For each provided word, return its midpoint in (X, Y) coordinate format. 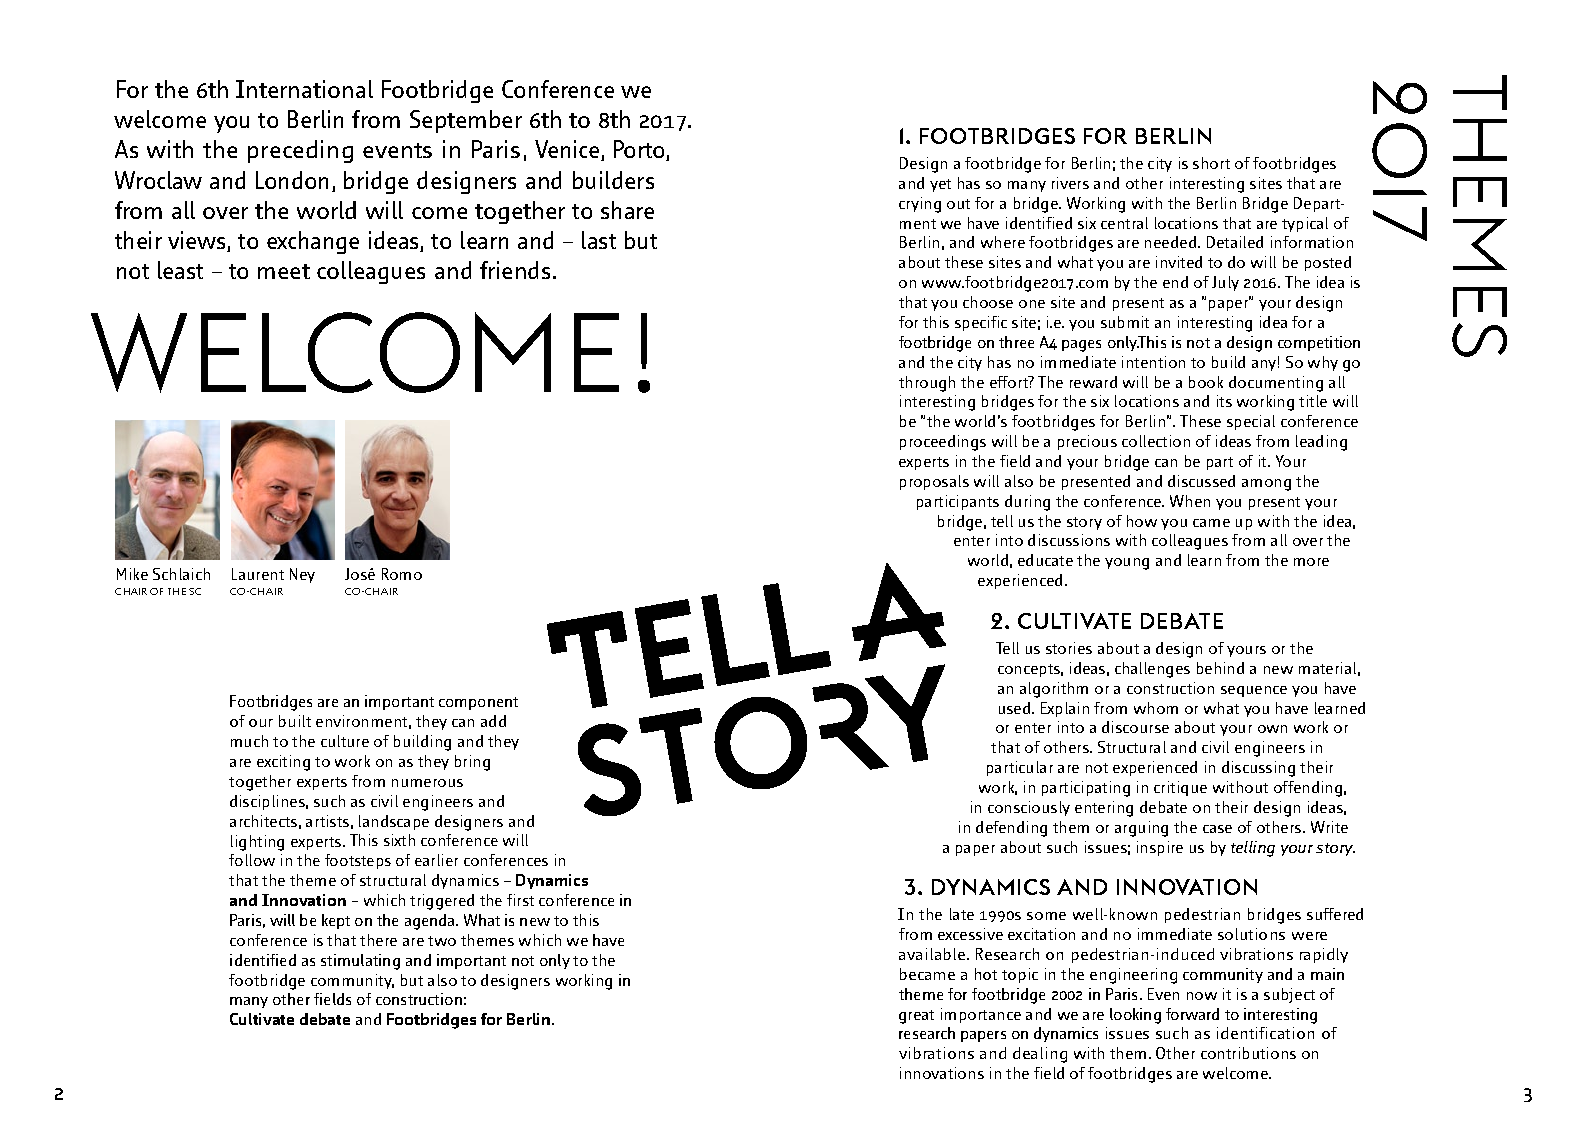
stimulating (360, 962)
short (1211, 163)
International (304, 89)
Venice (568, 150)
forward (1192, 1014)
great (916, 1017)
